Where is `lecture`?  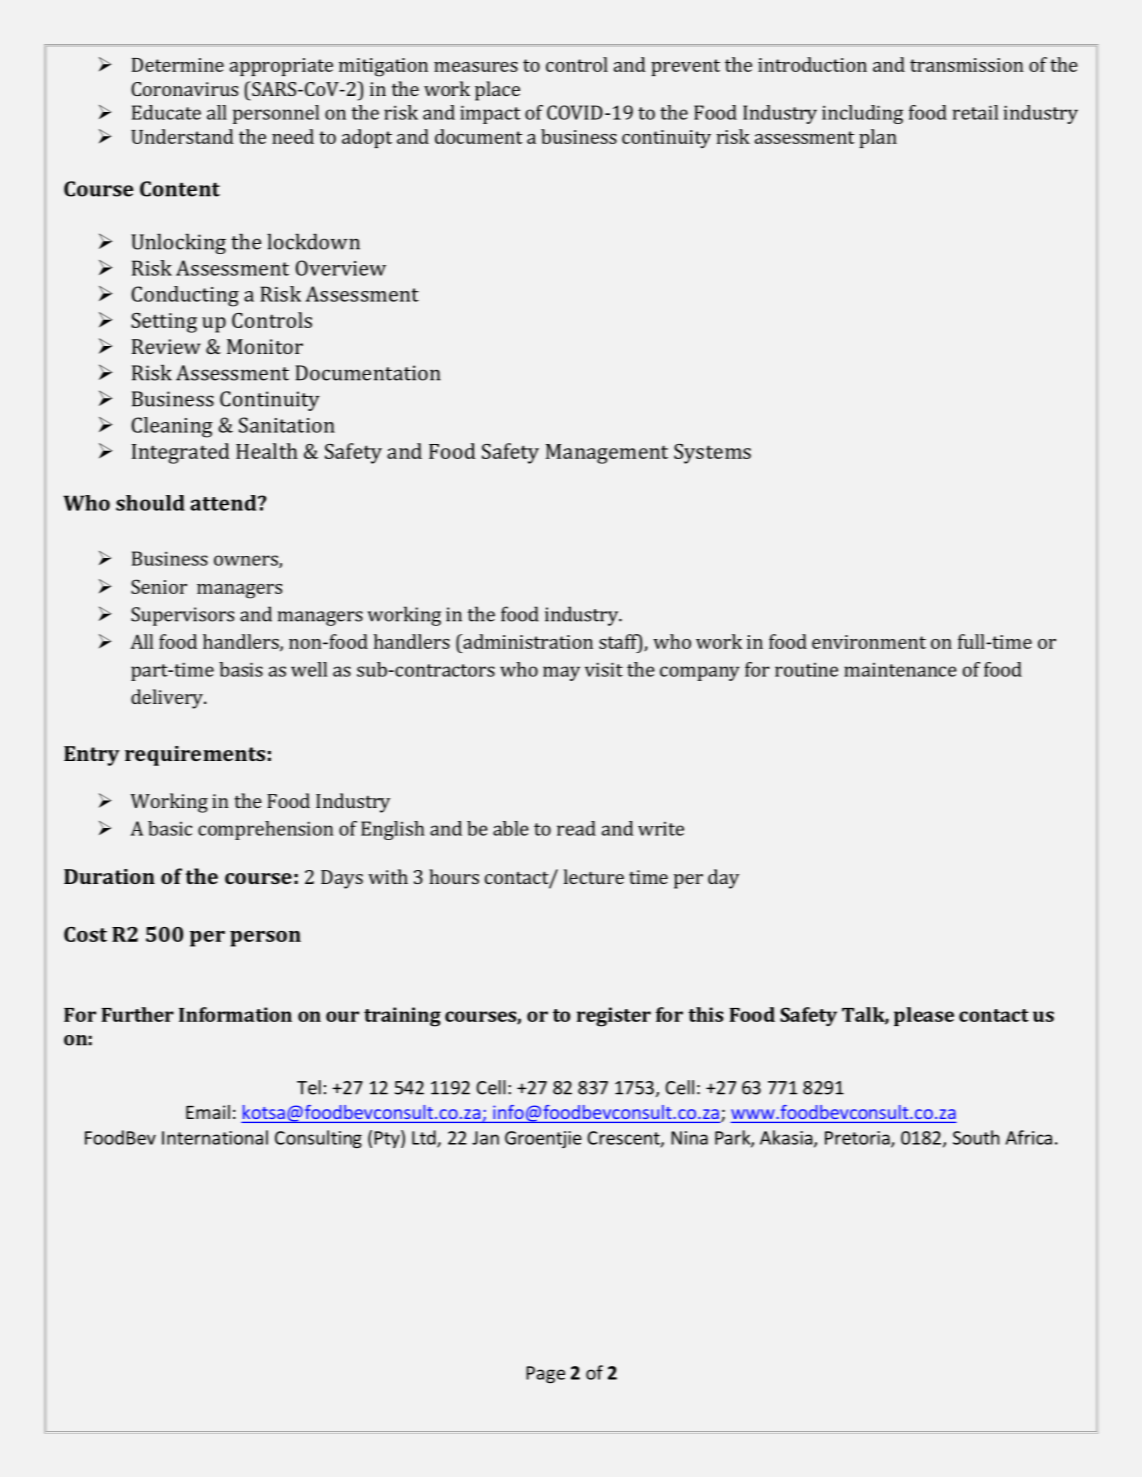 lecture is located at coordinates (594, 876).
